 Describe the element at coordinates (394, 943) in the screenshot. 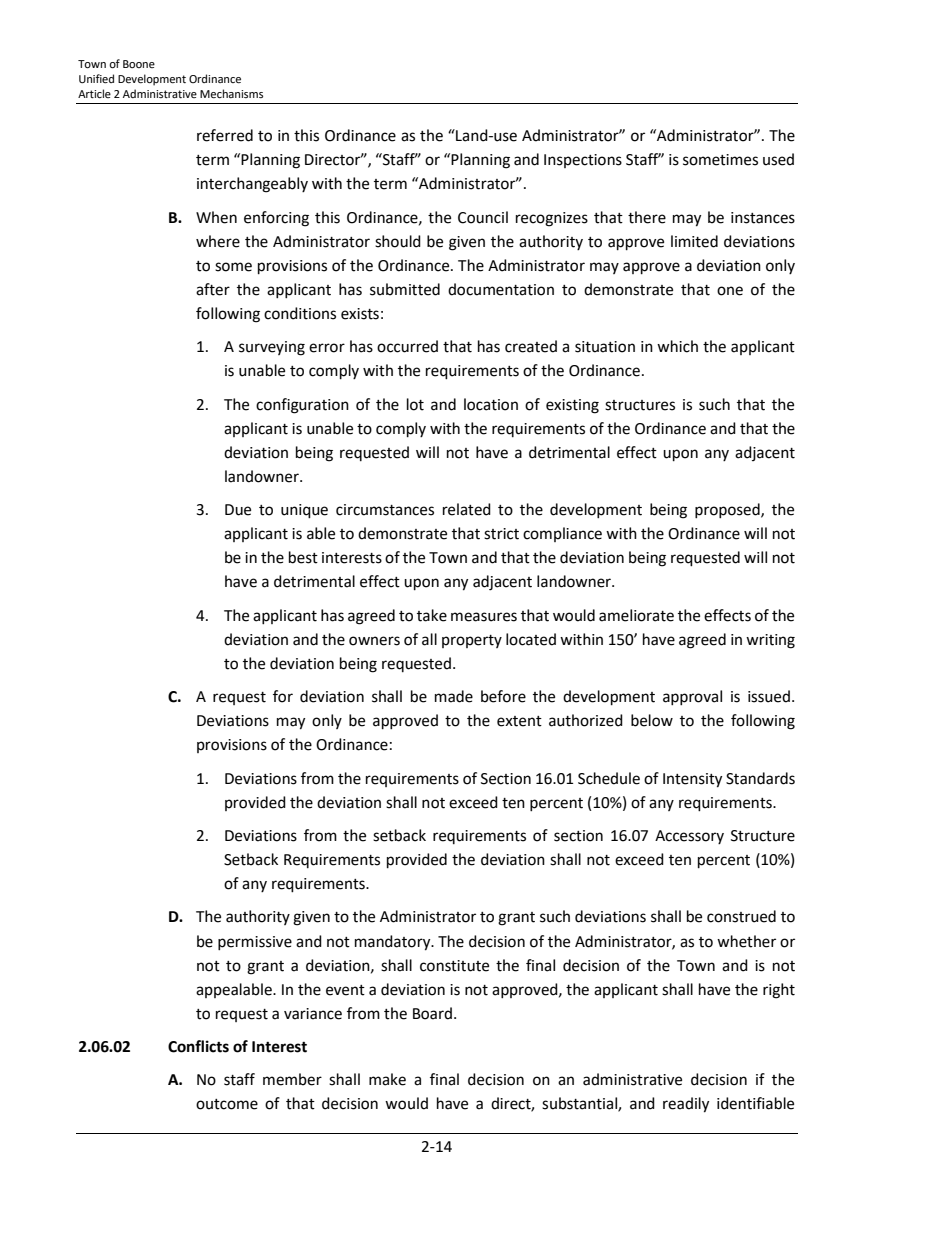

I see `mandatory` at that location.
